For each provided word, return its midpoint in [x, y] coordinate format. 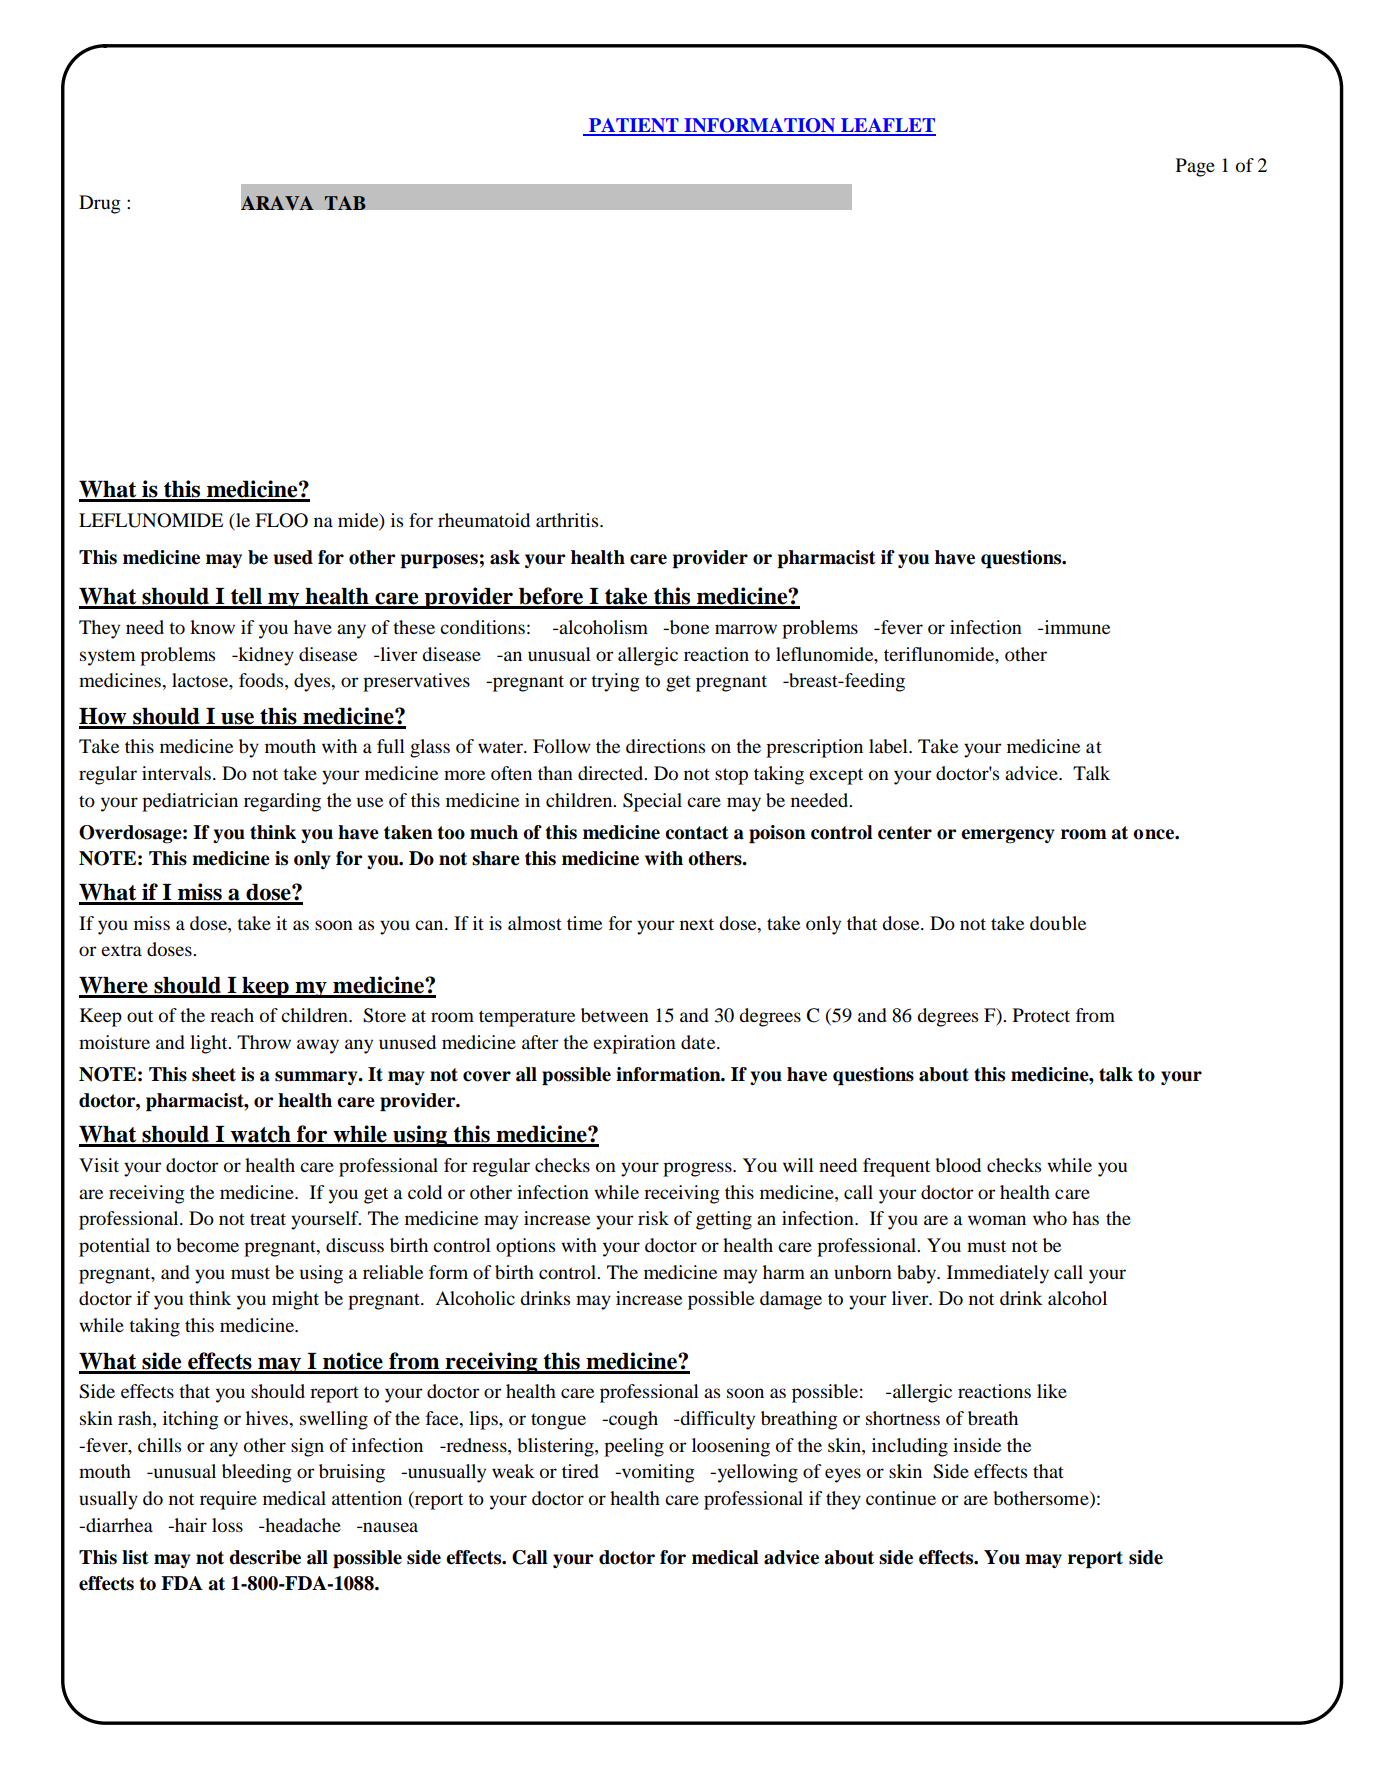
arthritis [568, 520]
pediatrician [190, 802]
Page [1195, 167]
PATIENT [634, 126]
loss [227, 1525]
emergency [1008, 836]
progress [698, 1169]
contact [697, 833]
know [212, 627]
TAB [345, 203]
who [1050, 1218]
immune [1076, 627]
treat [268, 1219]
